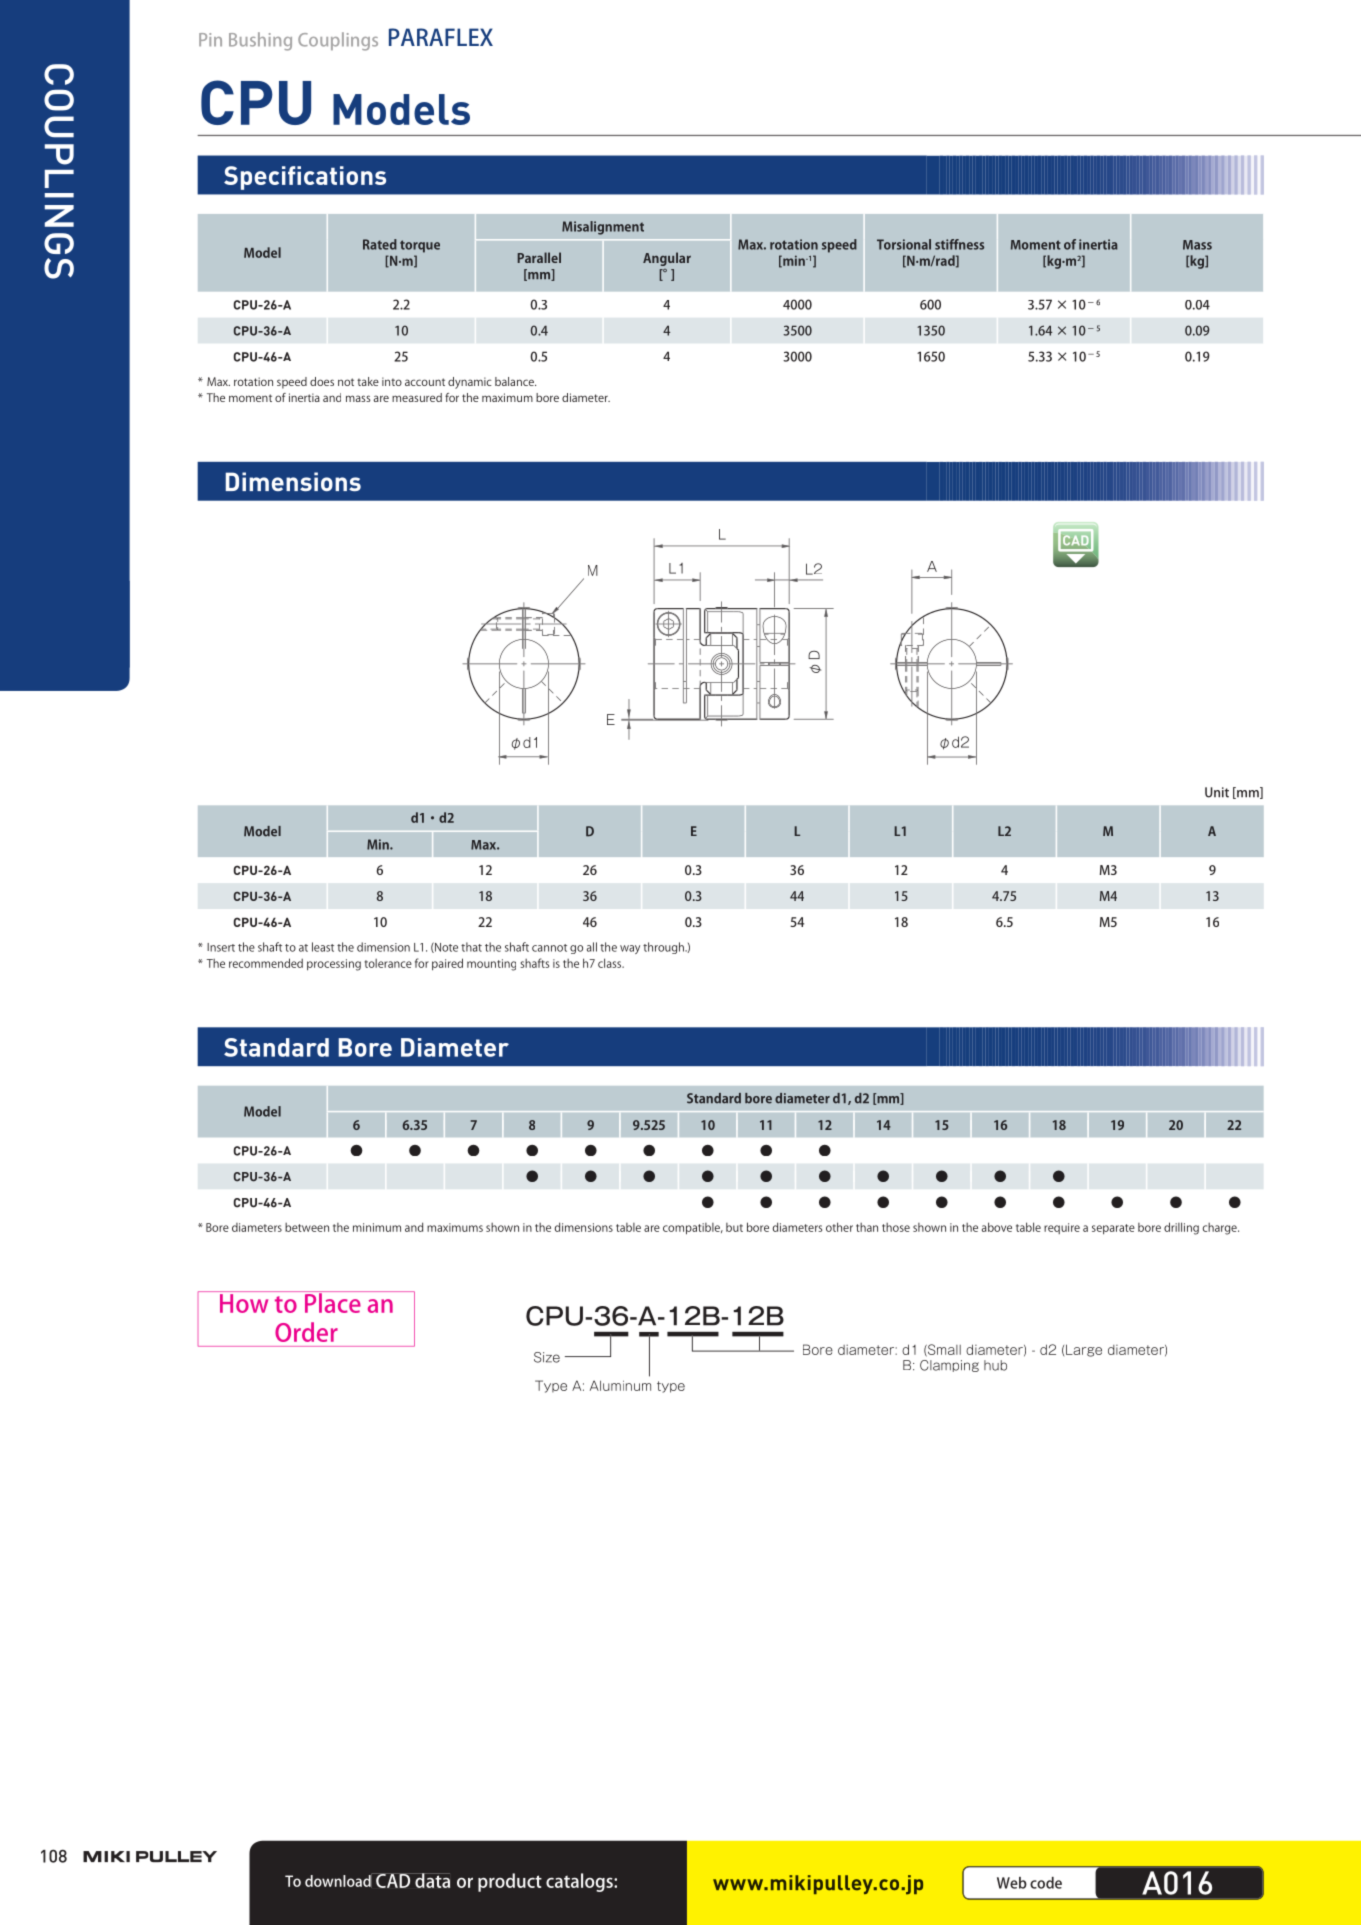  I want to click on Order, so click(306, 1332).
